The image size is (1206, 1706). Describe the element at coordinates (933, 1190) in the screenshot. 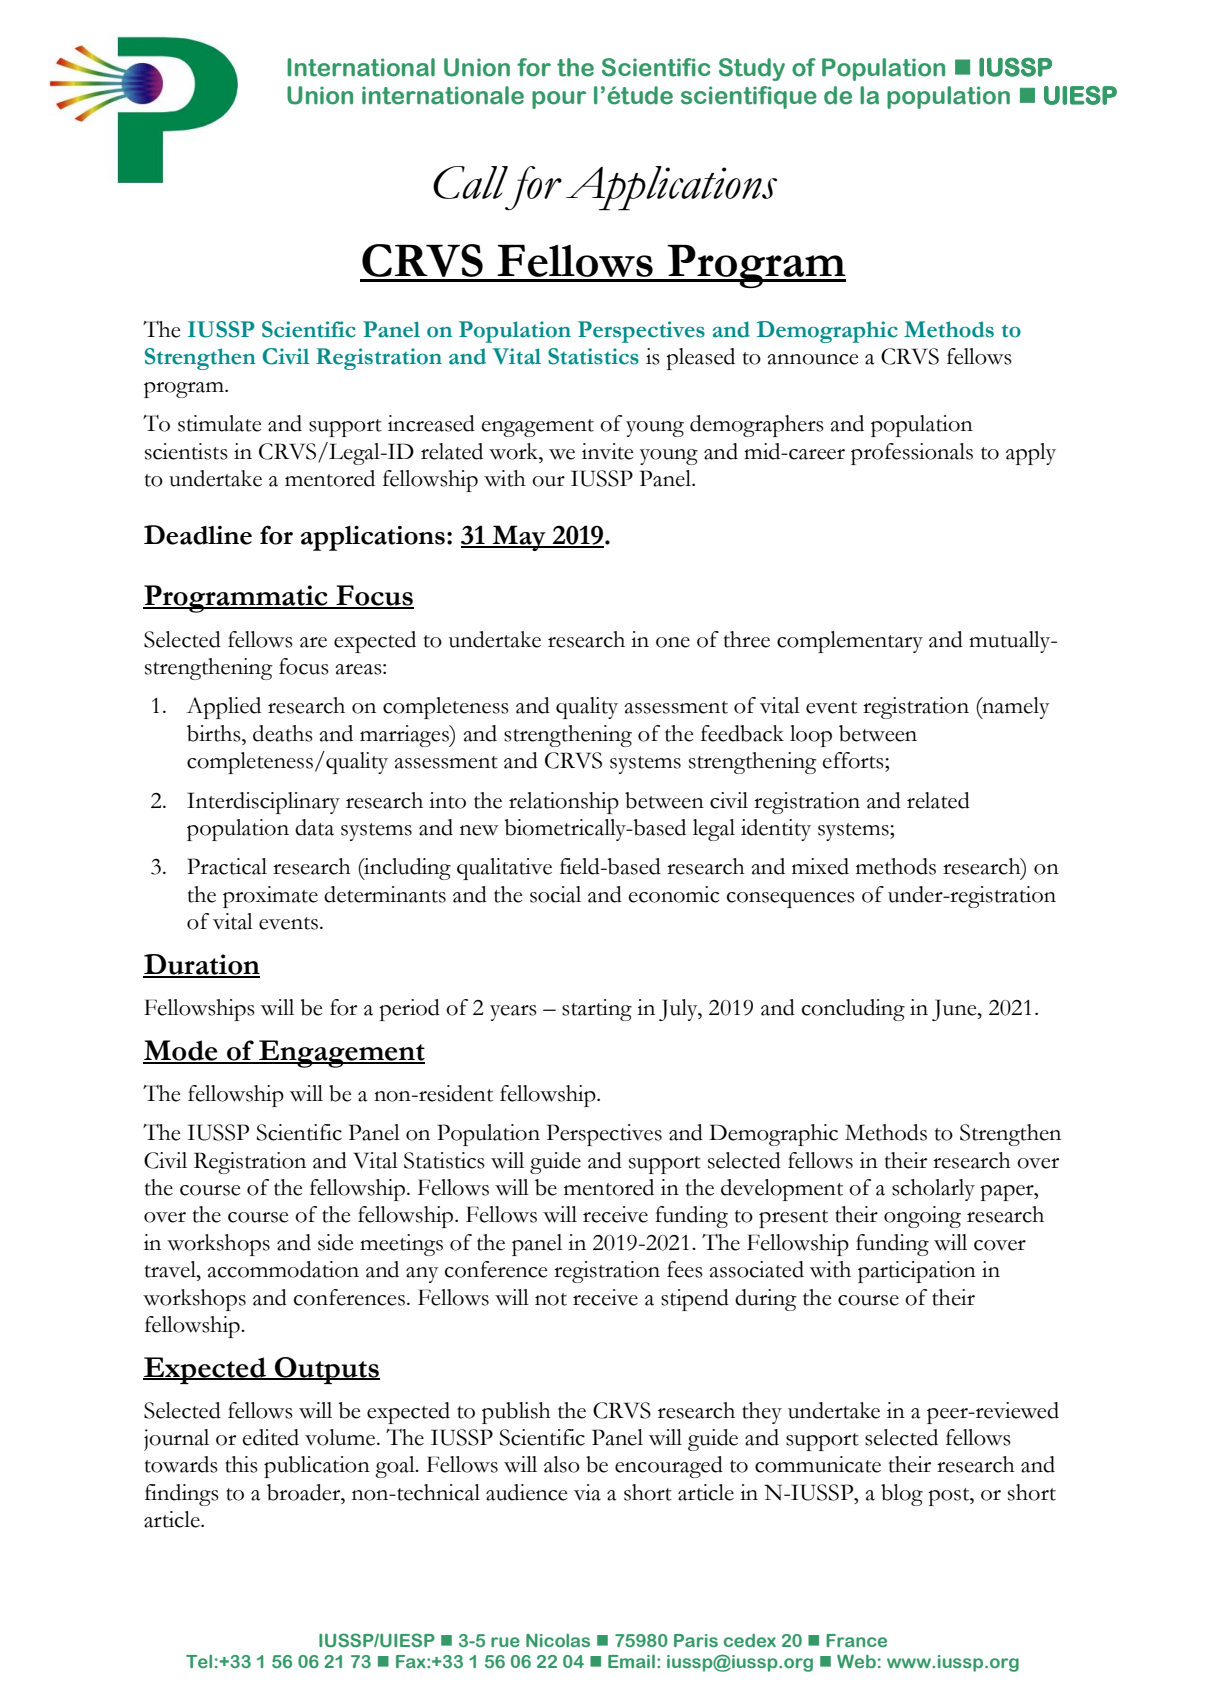

I see `scholarly` at that location.
